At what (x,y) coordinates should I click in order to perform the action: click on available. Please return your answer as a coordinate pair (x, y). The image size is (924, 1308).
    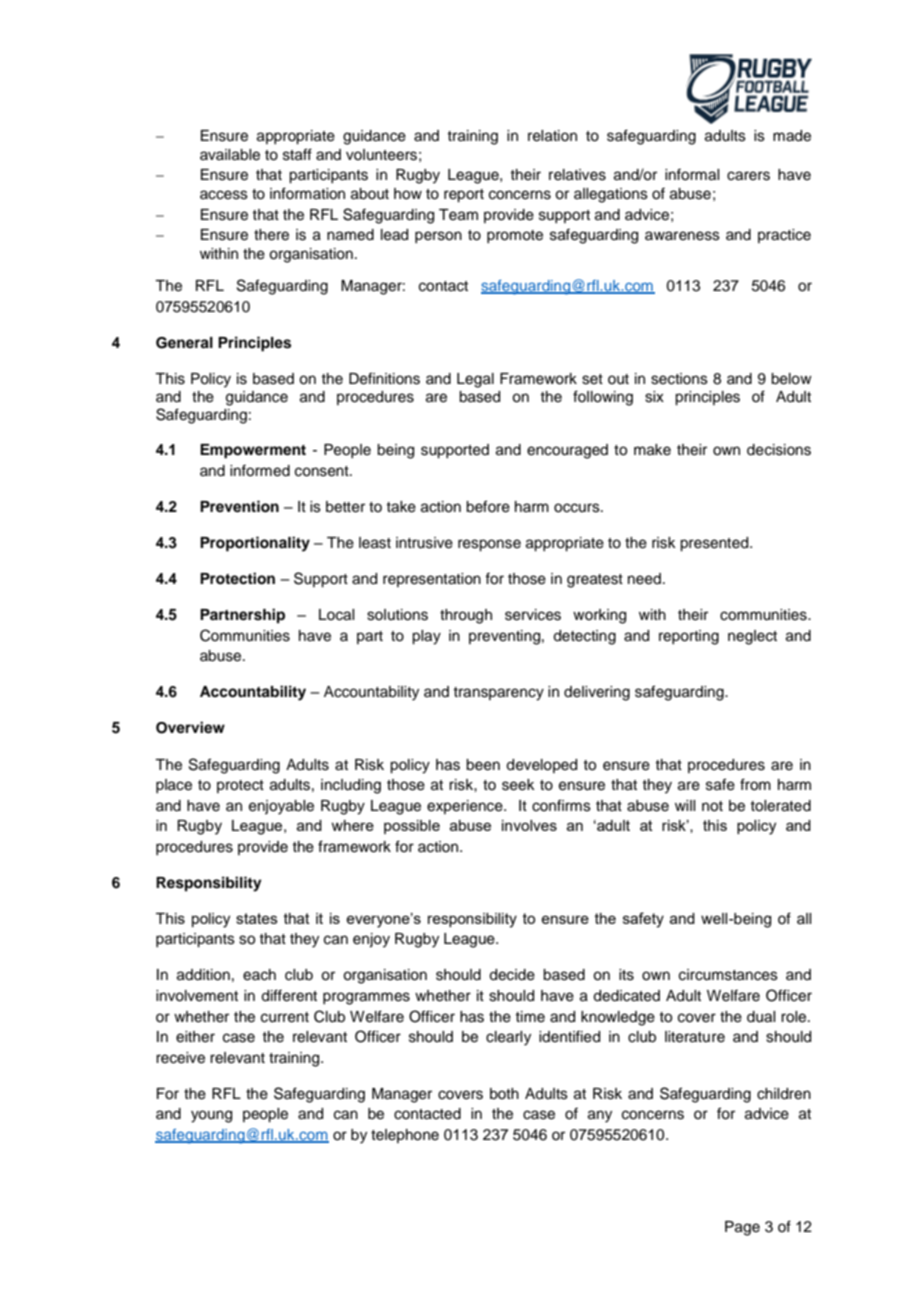
    Looking at the image, I should click on (230, 155).
